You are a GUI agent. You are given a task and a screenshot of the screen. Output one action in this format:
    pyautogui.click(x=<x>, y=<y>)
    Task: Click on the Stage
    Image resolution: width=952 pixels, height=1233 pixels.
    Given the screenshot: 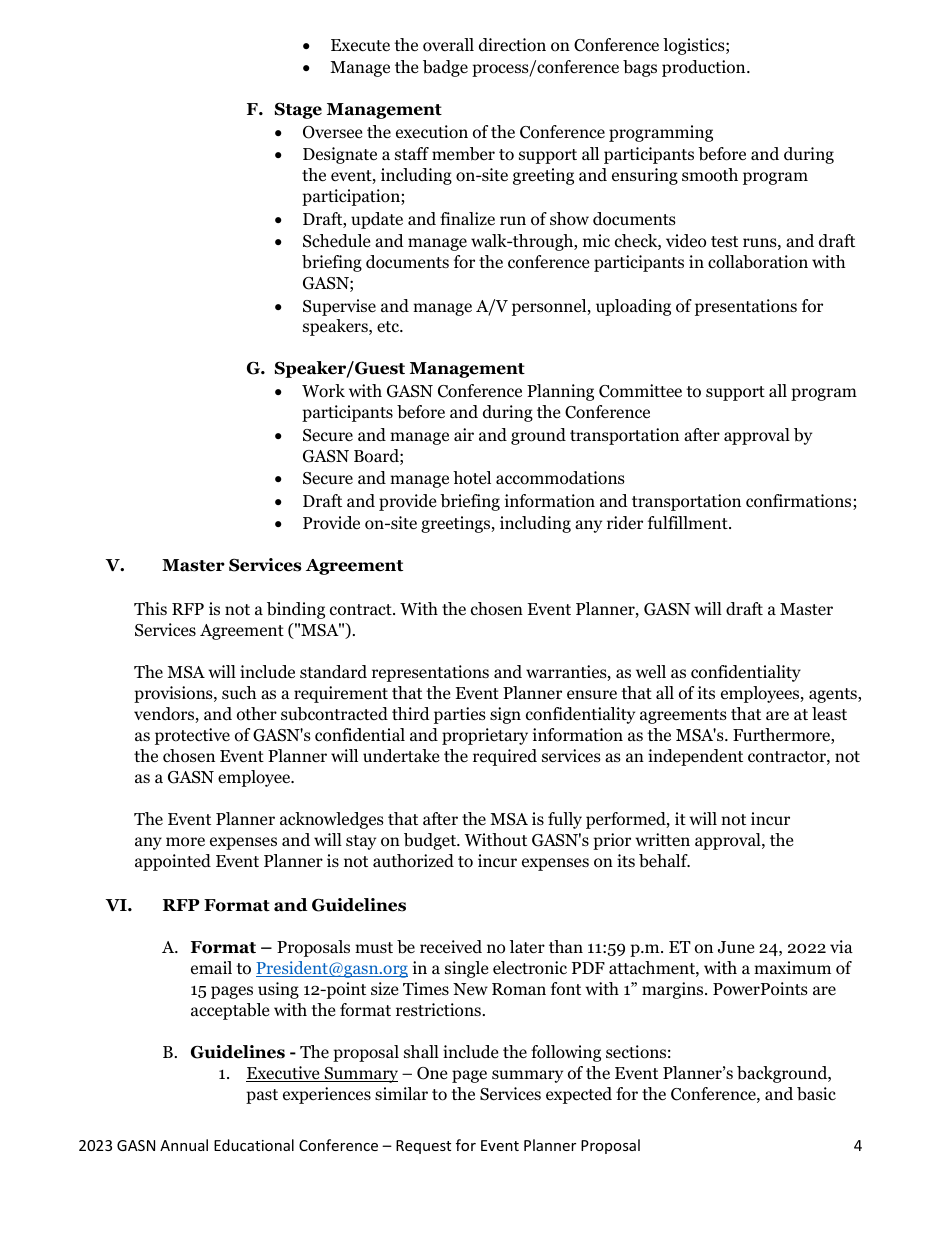 What is the action you would take?
    pyautogui.click(x=298, y=110)
